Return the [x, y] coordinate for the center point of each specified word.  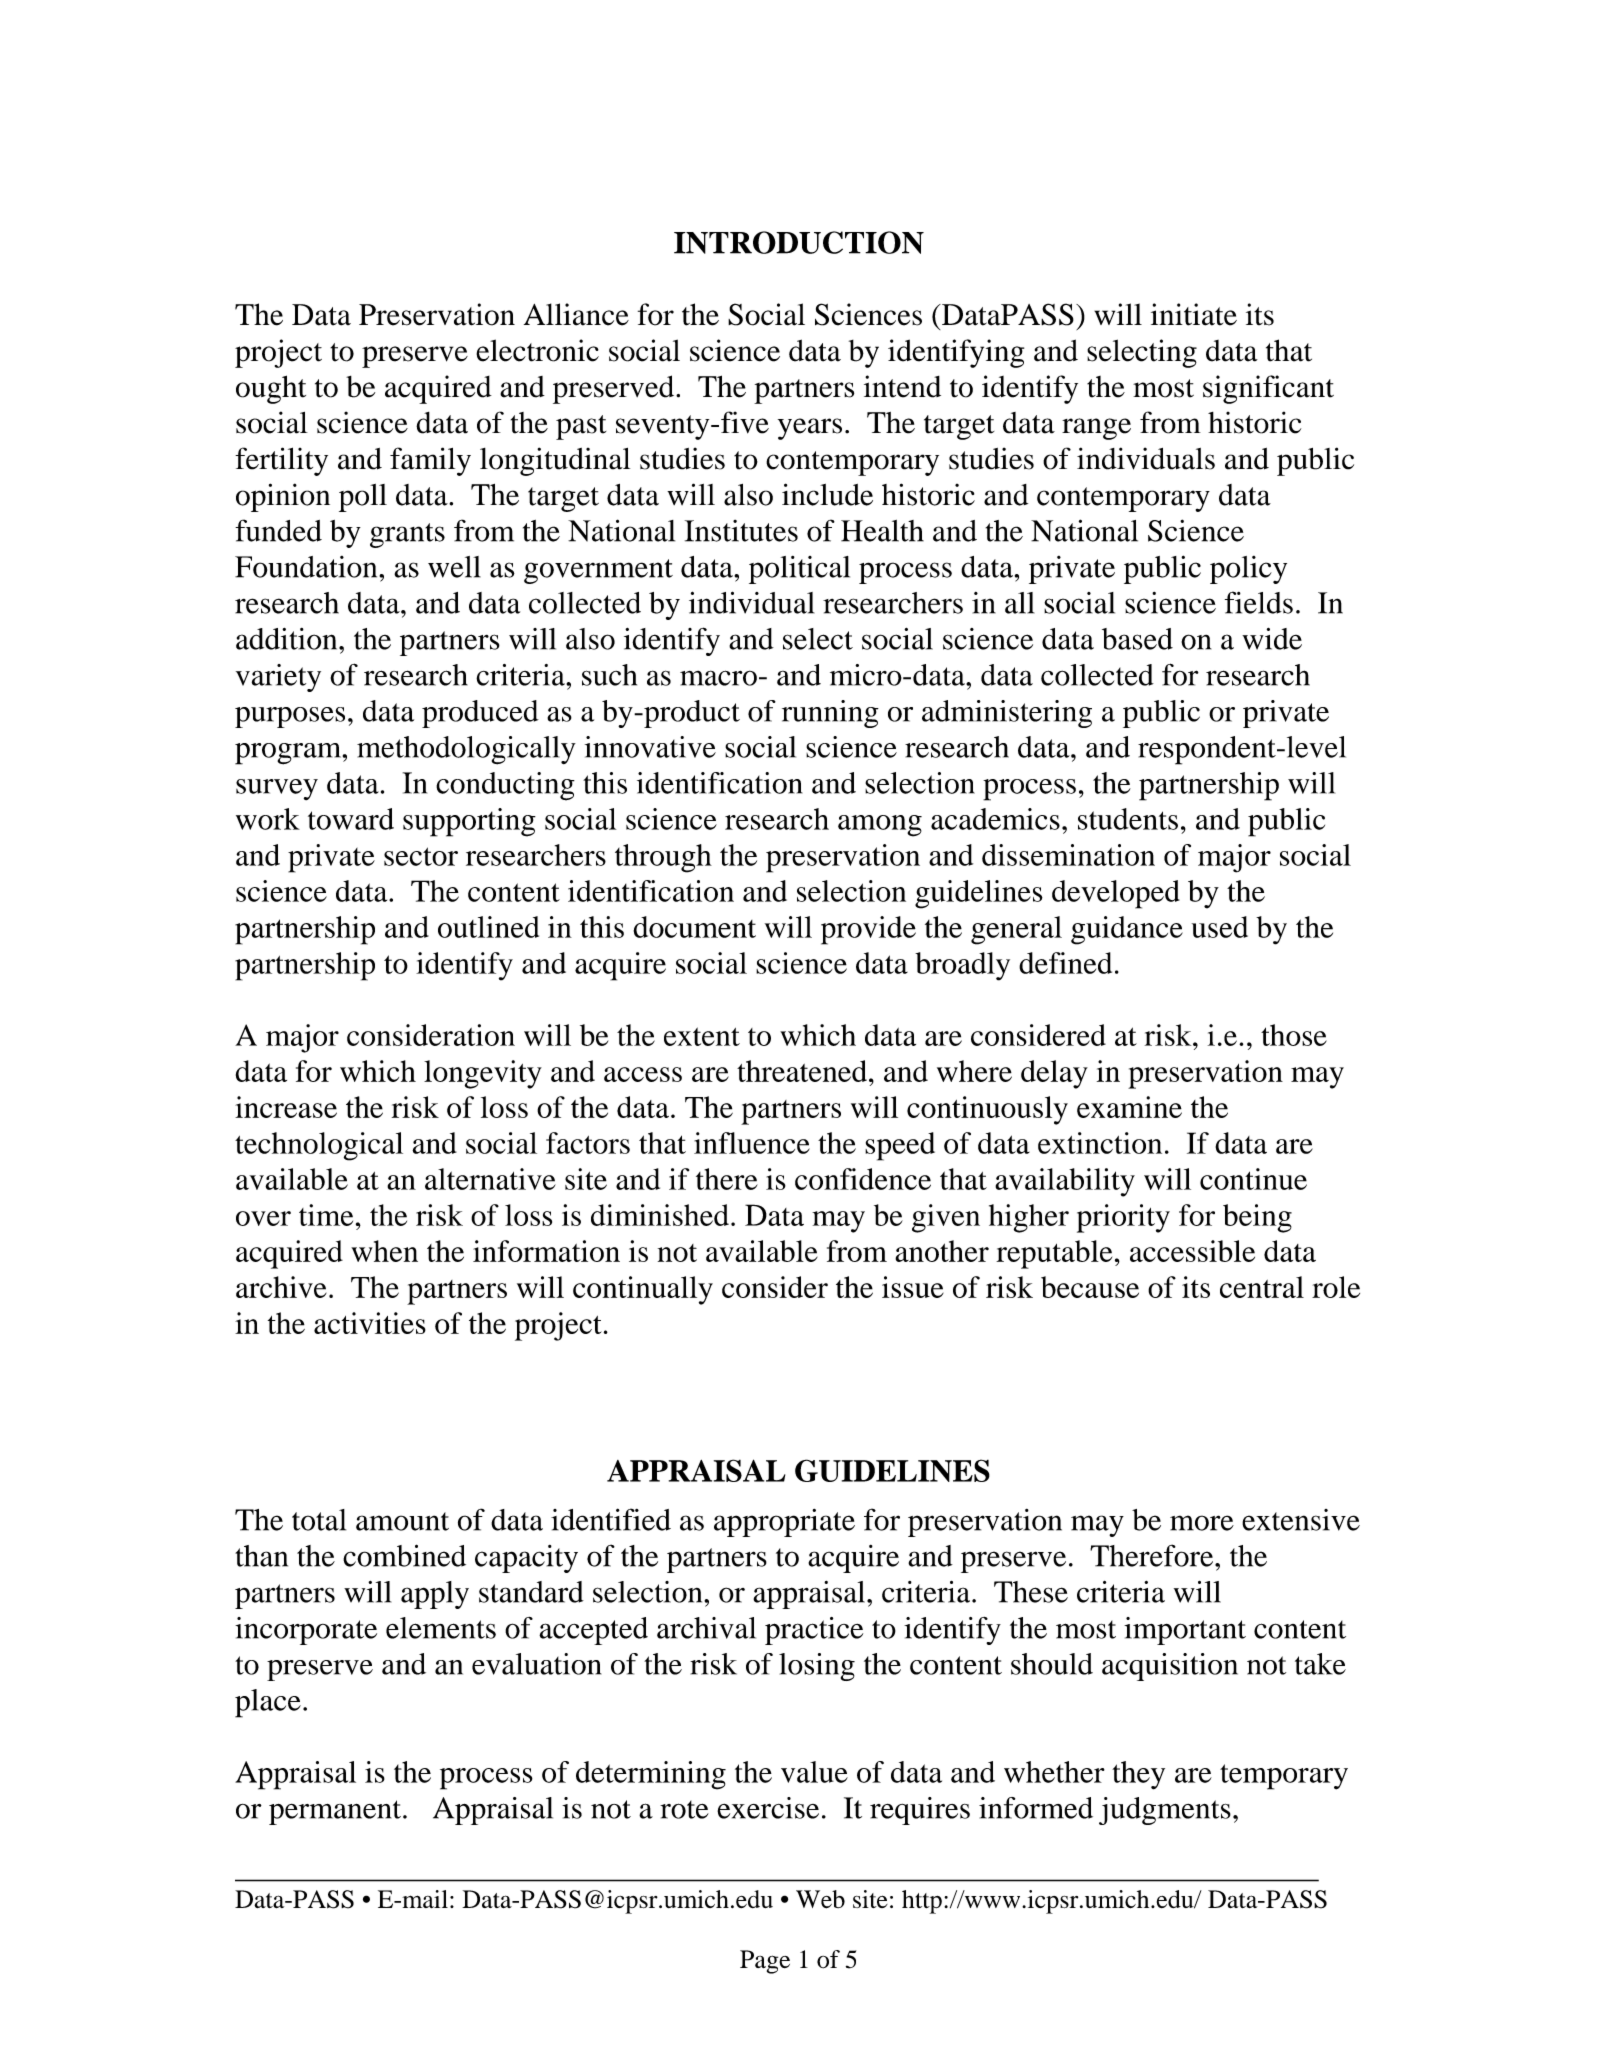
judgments [1165, 1811]
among [880, 826]
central [1262, 1287]
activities [370, 1323]
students [1128, 819]
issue [913, 1287]
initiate [1194, 314]
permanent [336, 1812]
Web [820, 1899]
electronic [537, 350]
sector [421, 856]
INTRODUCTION [799, 242]
